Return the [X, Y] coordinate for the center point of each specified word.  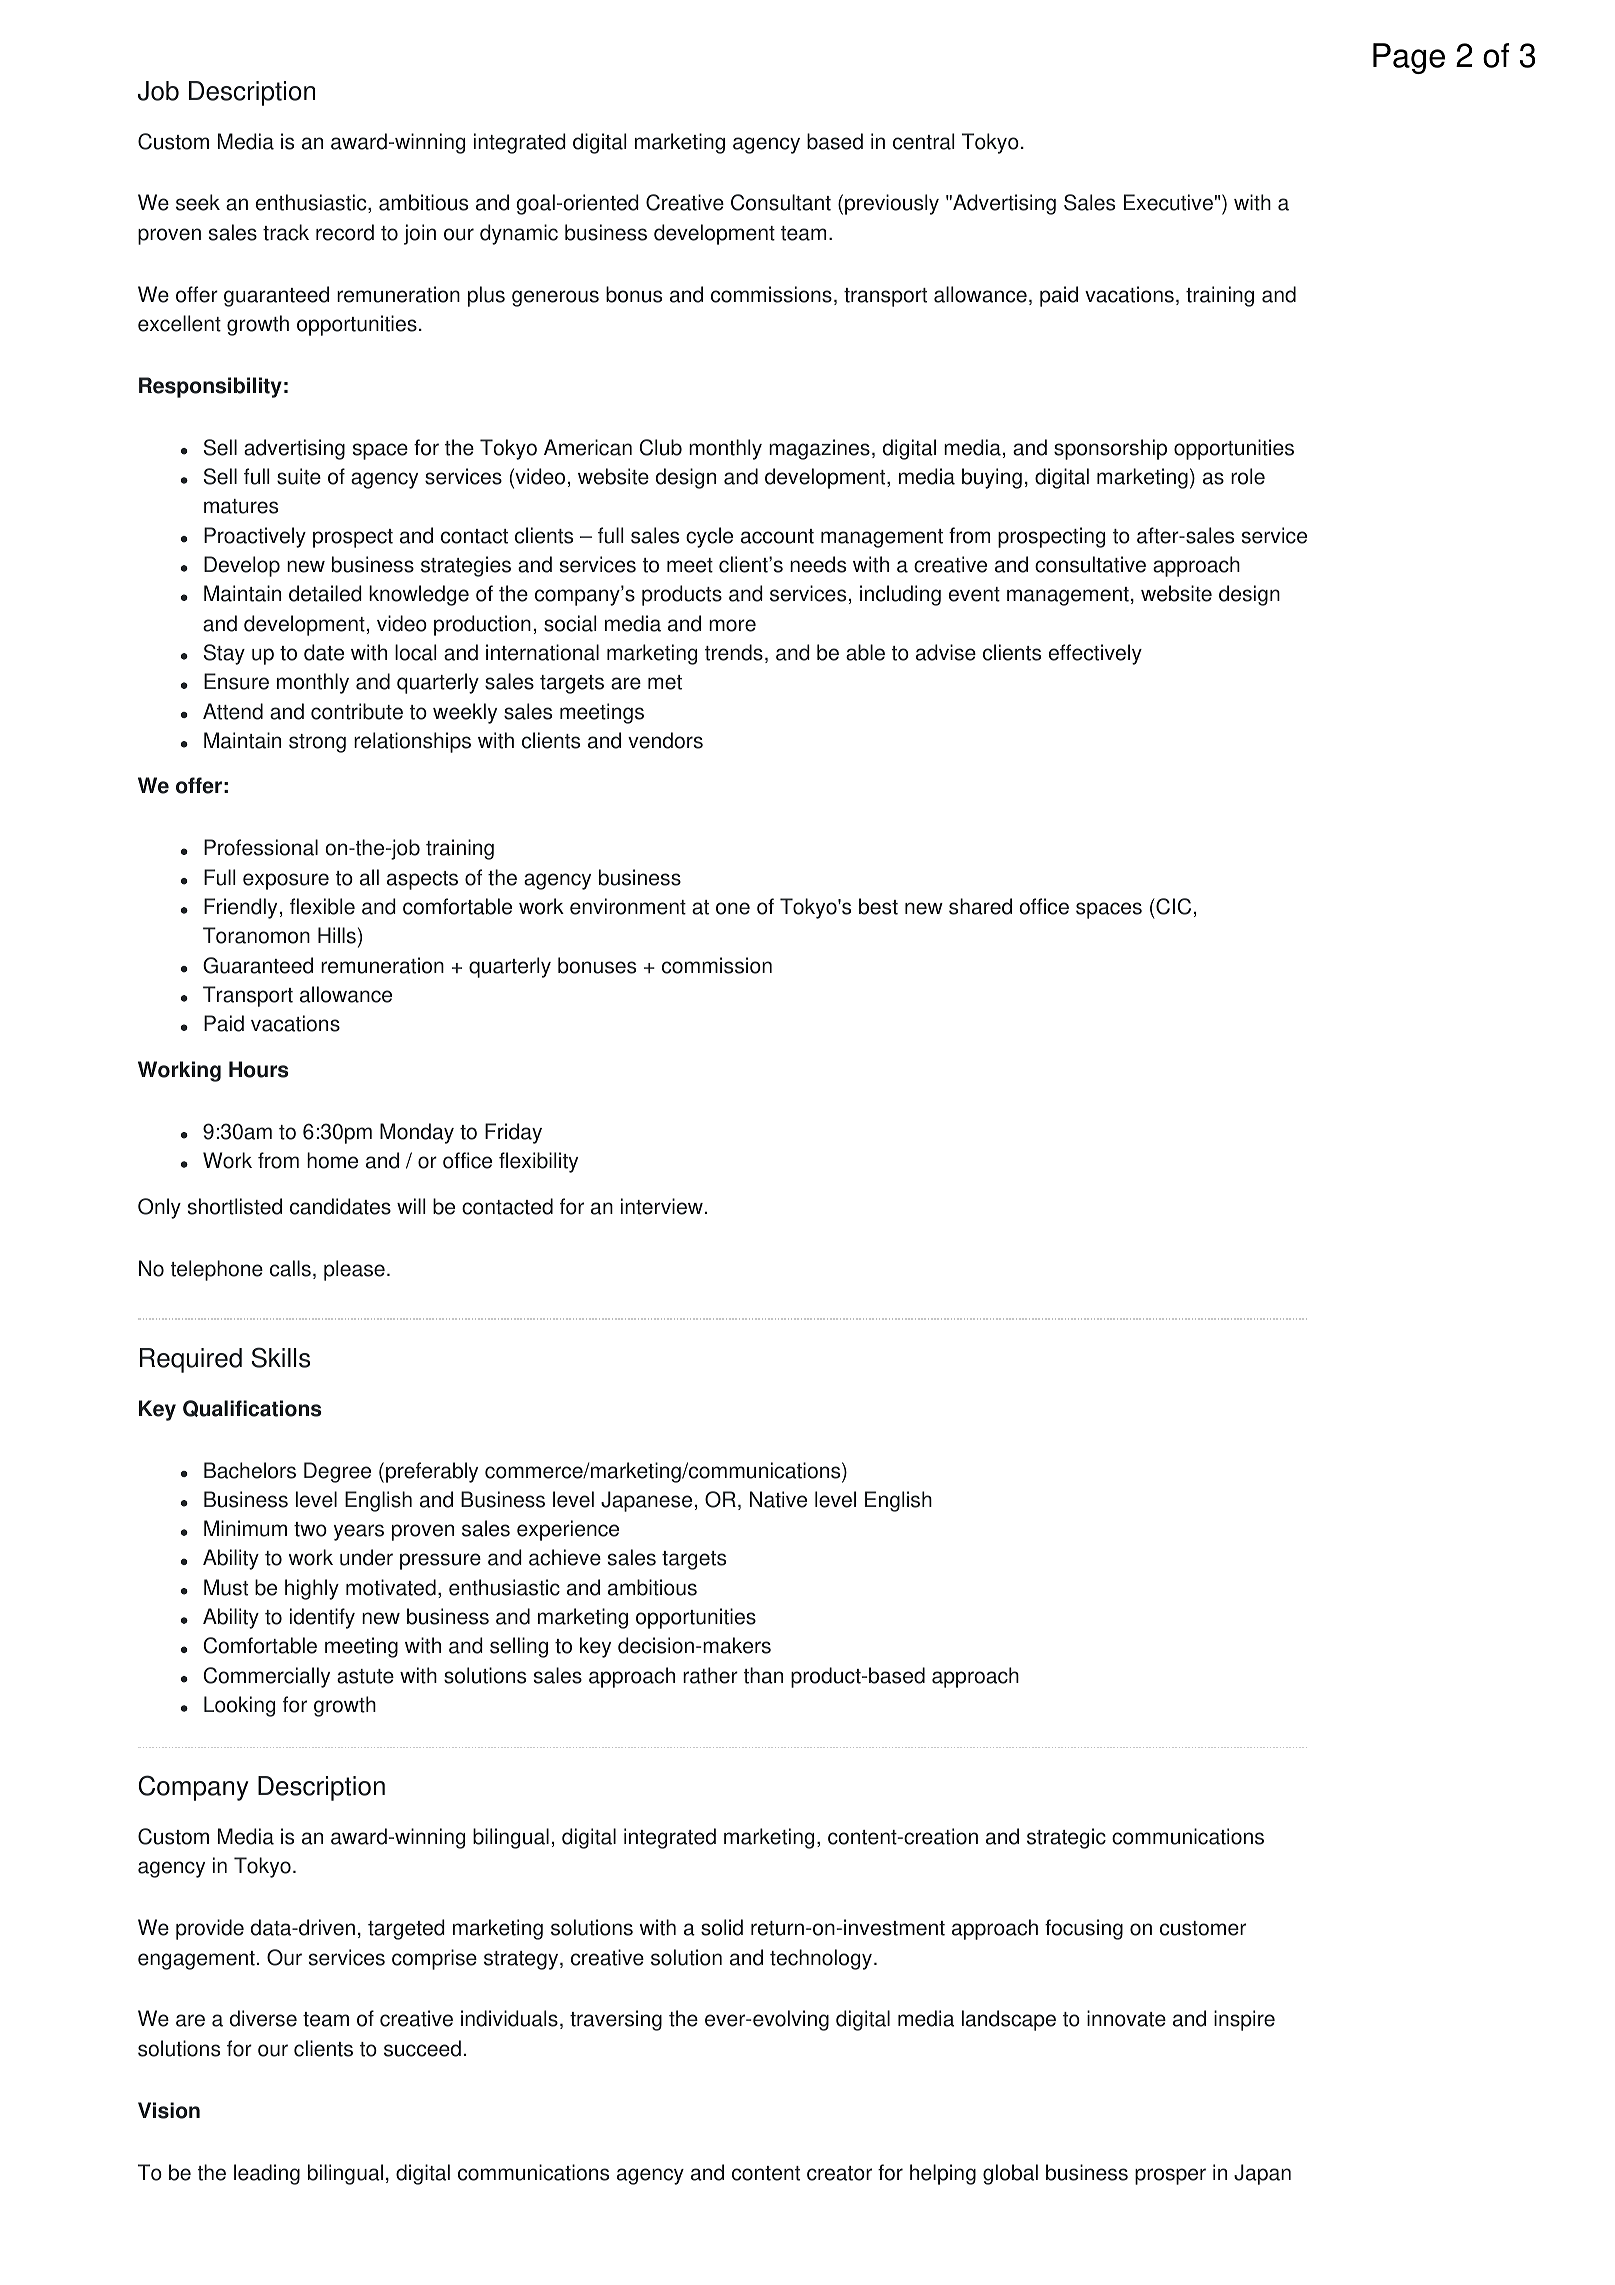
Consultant [781, 202]
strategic [1066, 1838]
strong [317, 743]
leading [267, 2174]
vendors [665, 740]
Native [778, 1499]
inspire [1244, 2020]
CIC [1172, 906]
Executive [1168, 202]
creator [839, 2173]
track [286, 232]
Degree [337, 1472]
